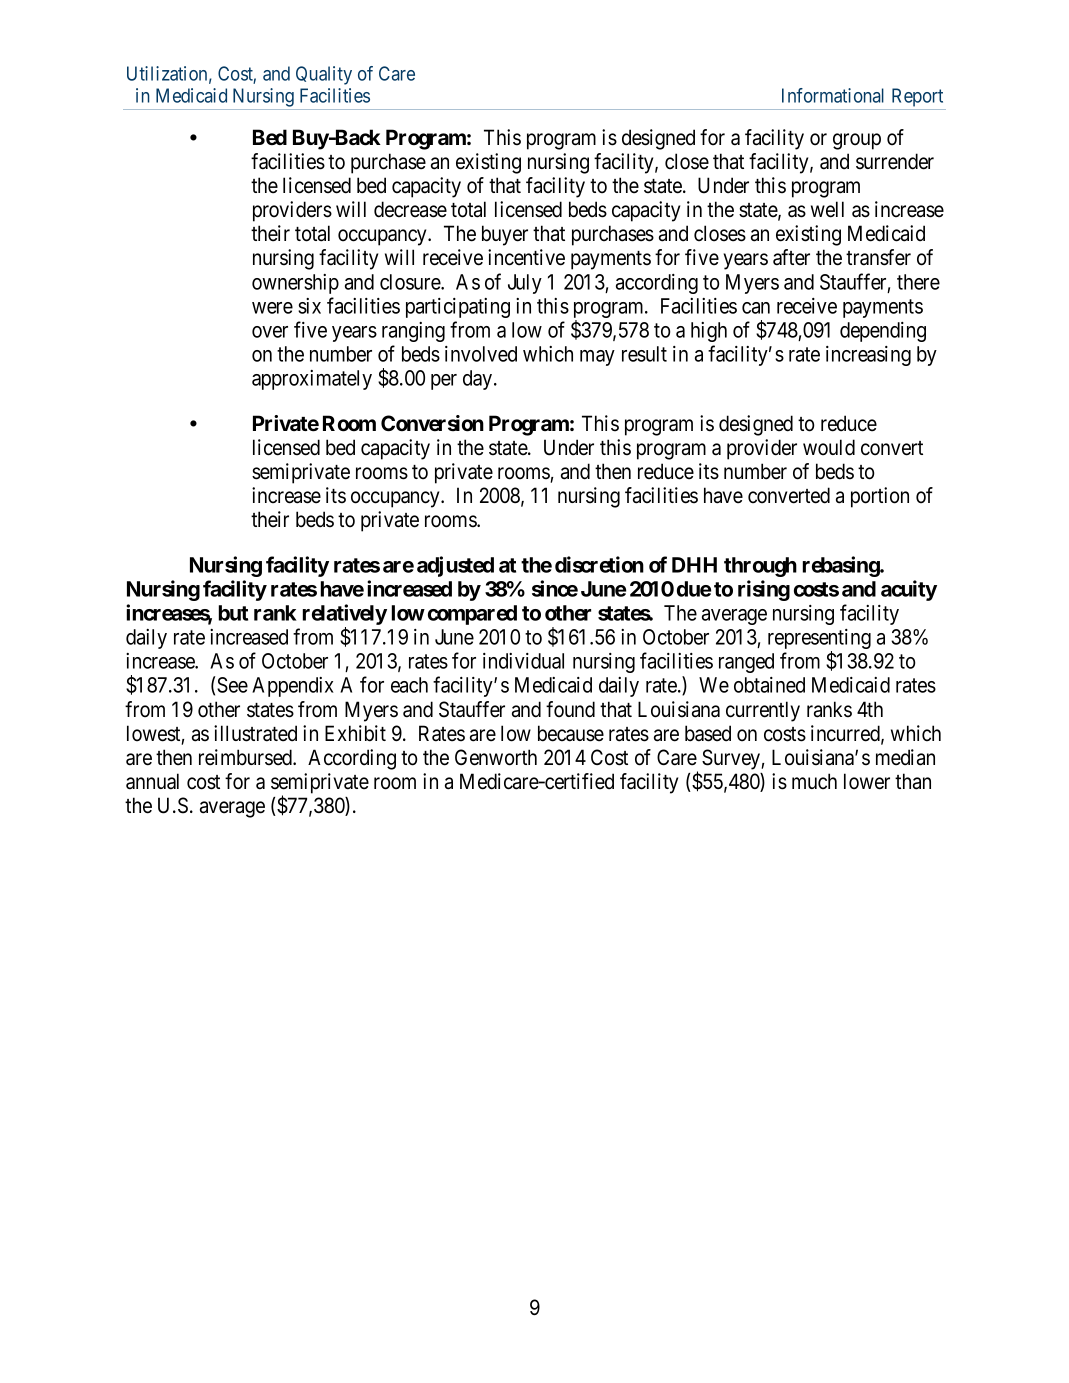 The image size is (1069, 1383). I want to click on July, so click(525, 284).
